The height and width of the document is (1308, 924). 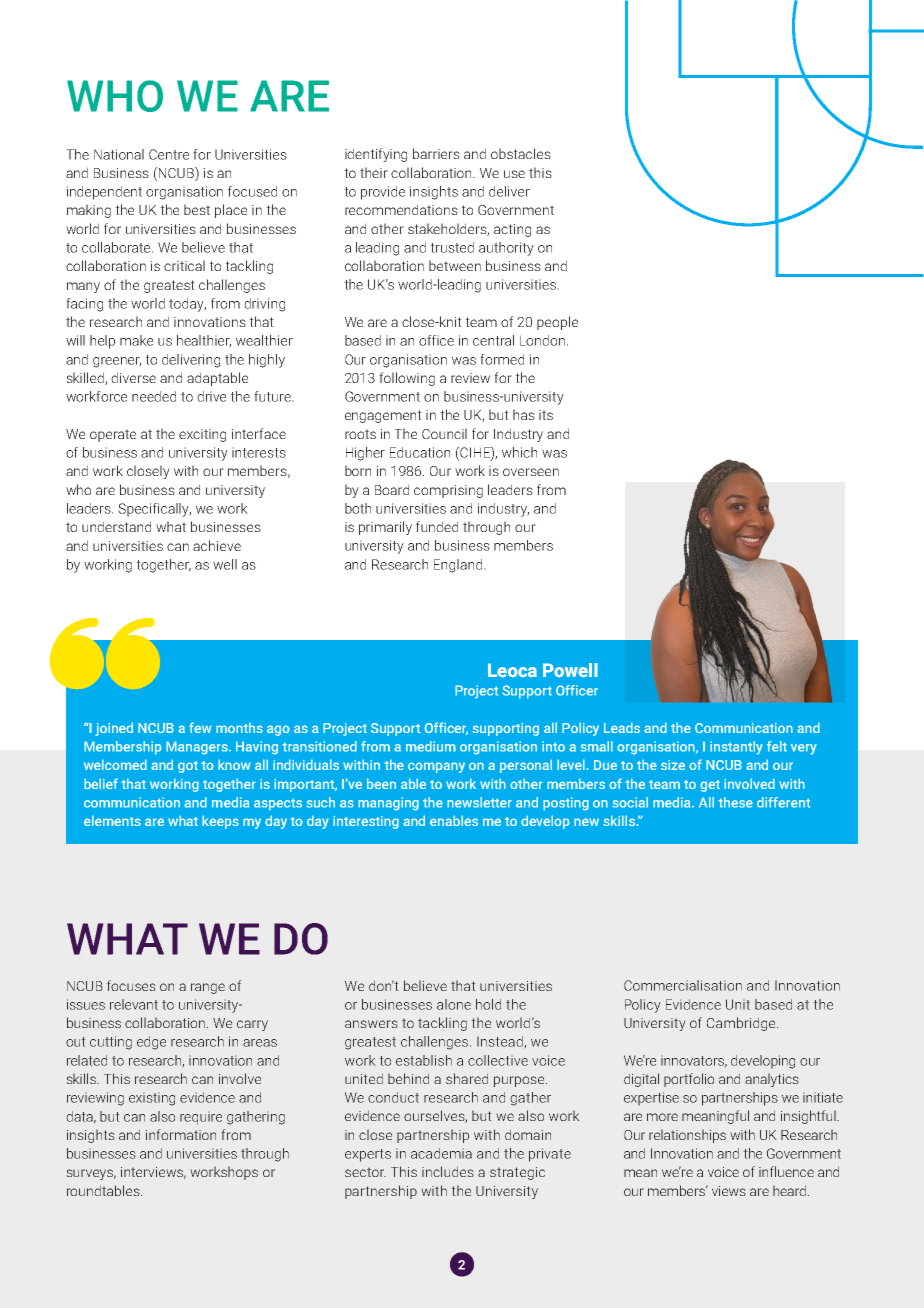 I want to click on information, so click(x=181, y=1134).
